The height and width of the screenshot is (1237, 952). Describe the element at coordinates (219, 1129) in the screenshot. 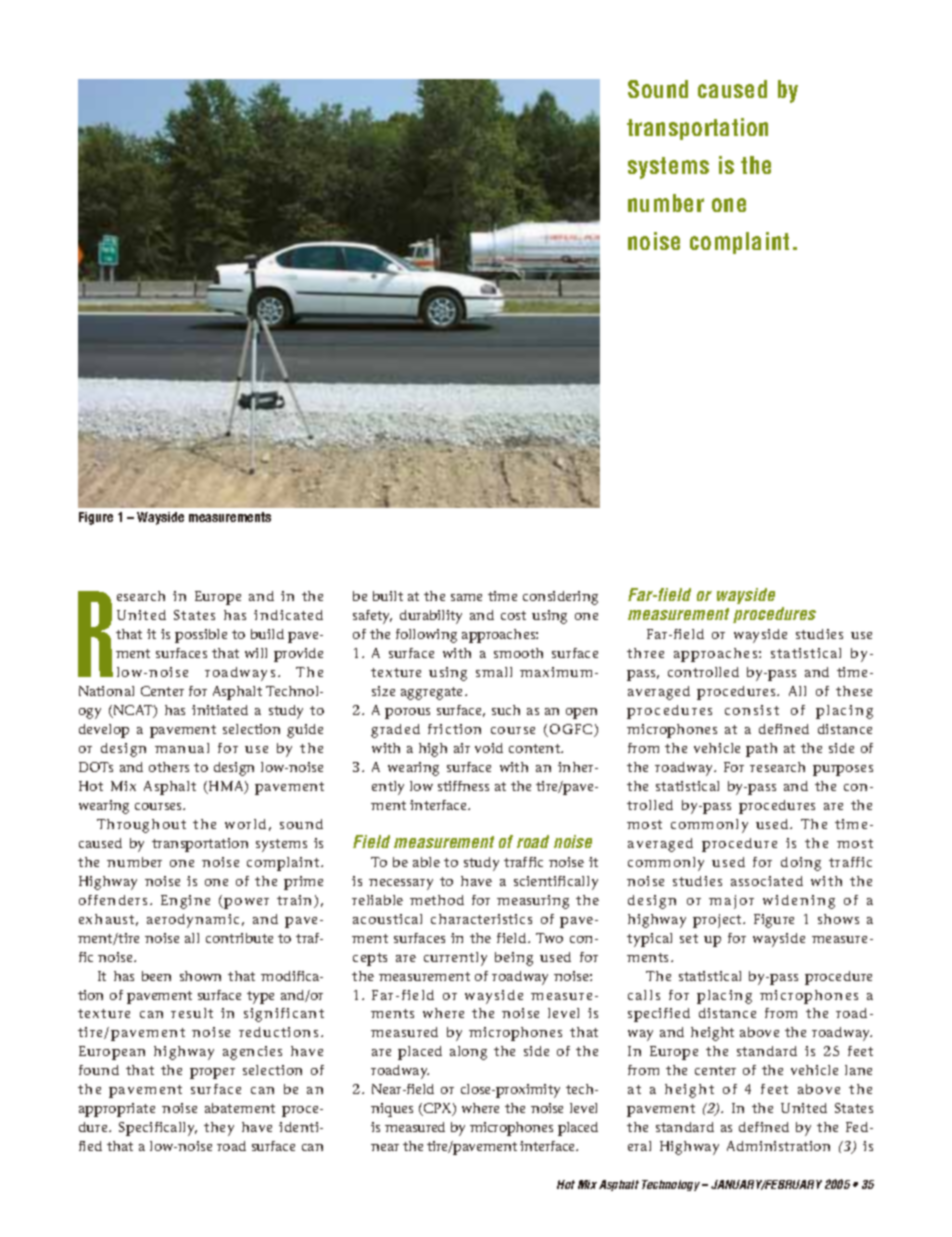

I see `they` at that location.
